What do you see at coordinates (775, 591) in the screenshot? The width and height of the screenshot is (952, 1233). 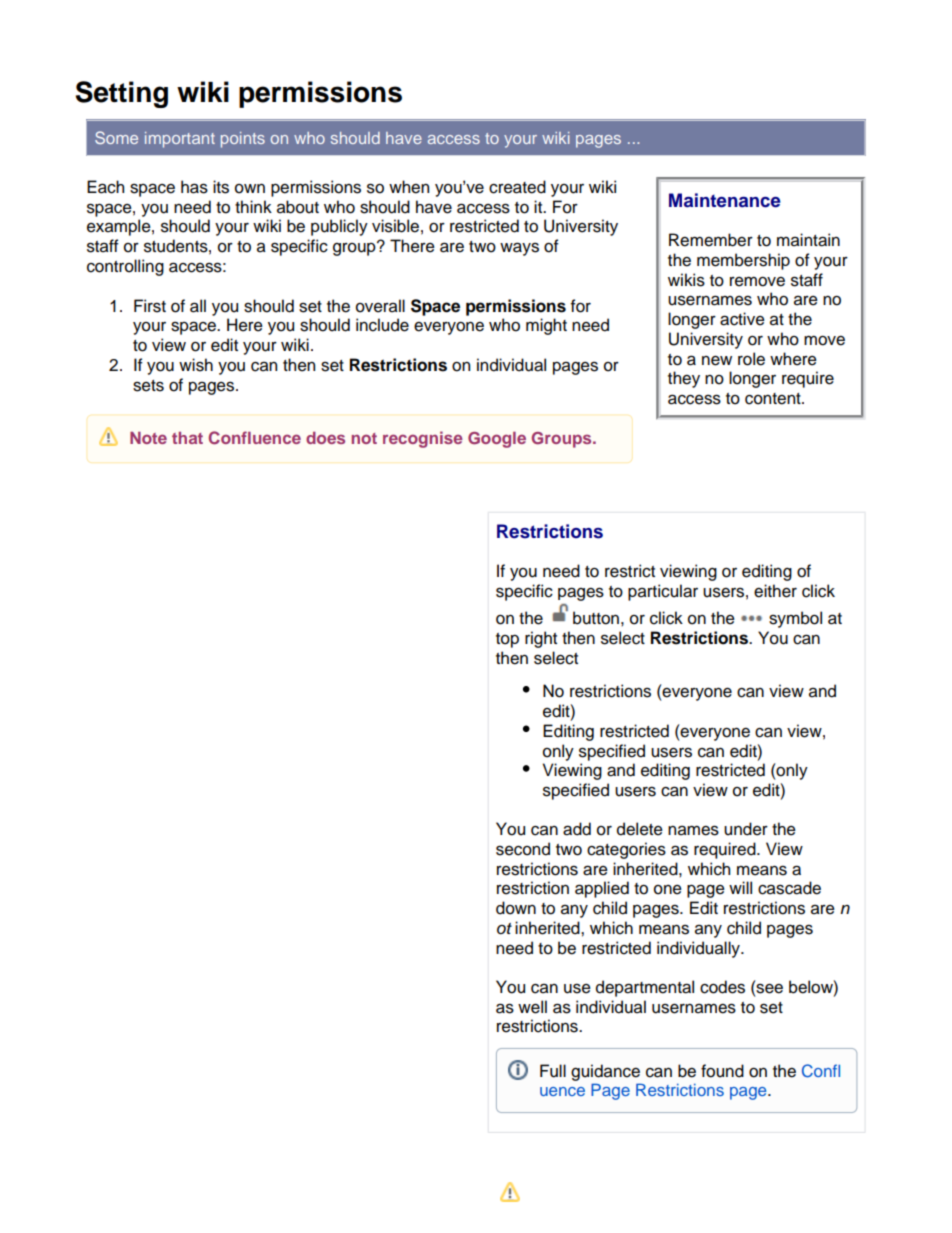 I see `either` at bounding box center [775, 591].
